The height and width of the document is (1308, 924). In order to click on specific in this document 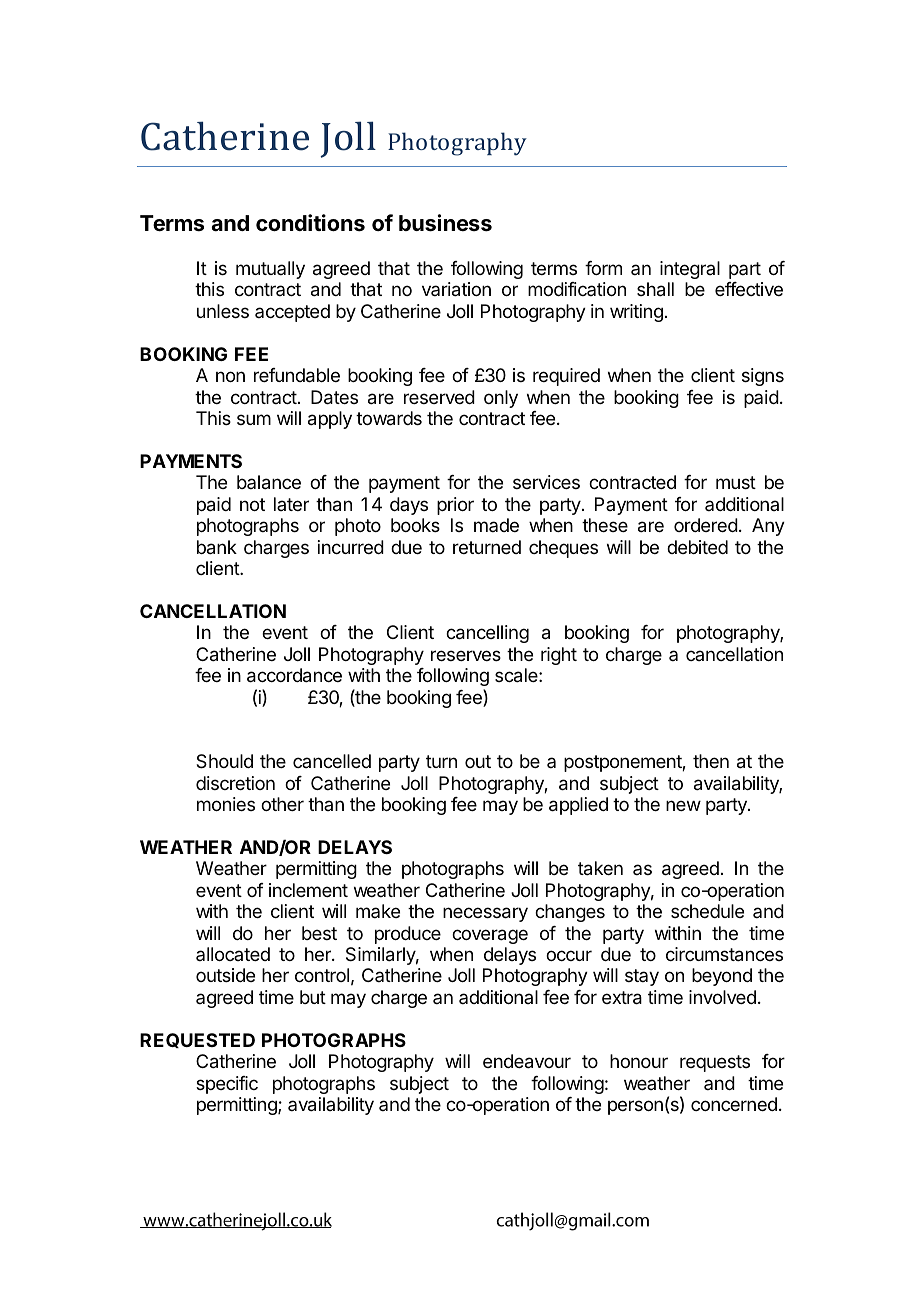, I will do `click(227, 1085)`.
